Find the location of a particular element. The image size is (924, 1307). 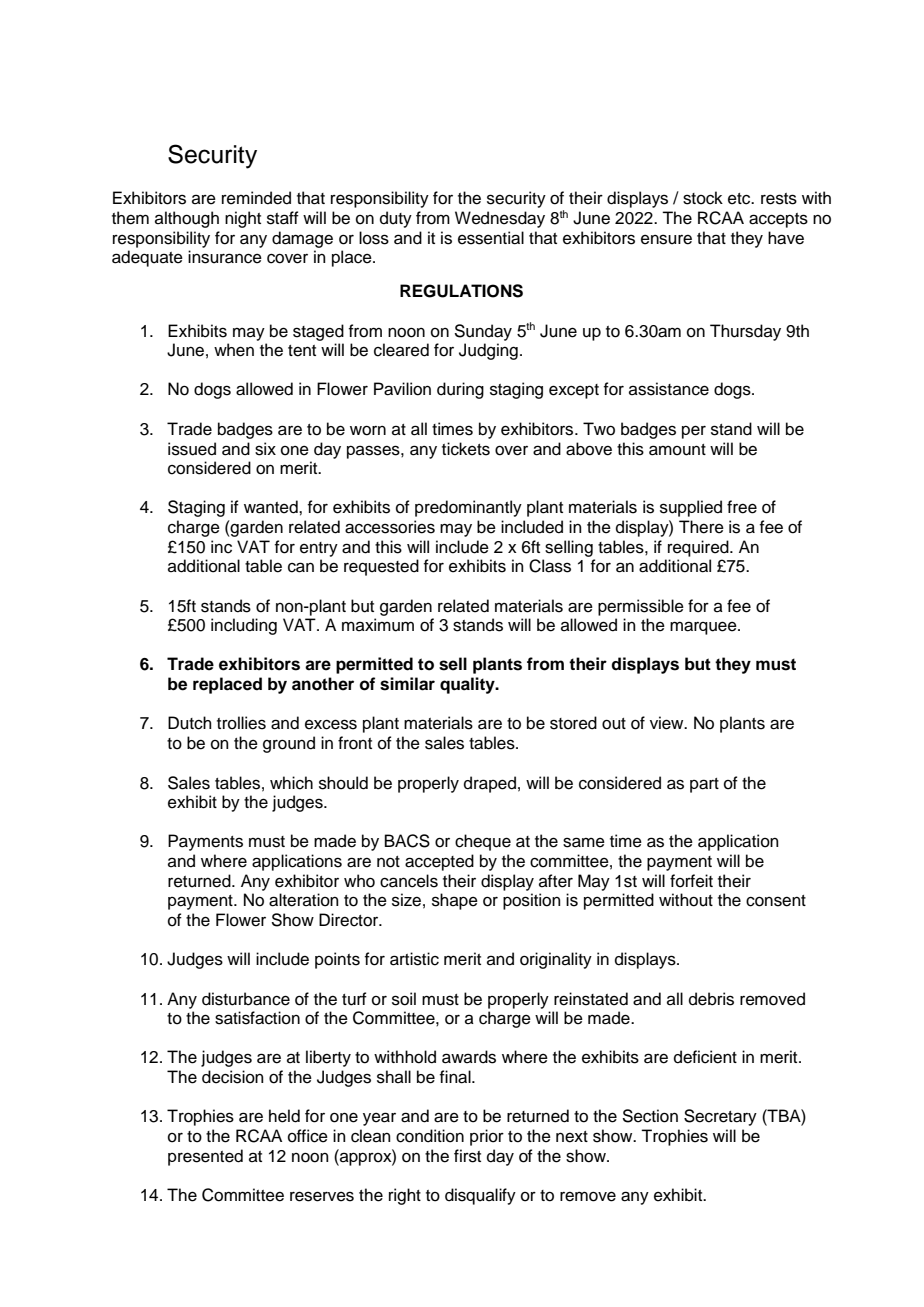

stock is located at coordinates (703, 198).
